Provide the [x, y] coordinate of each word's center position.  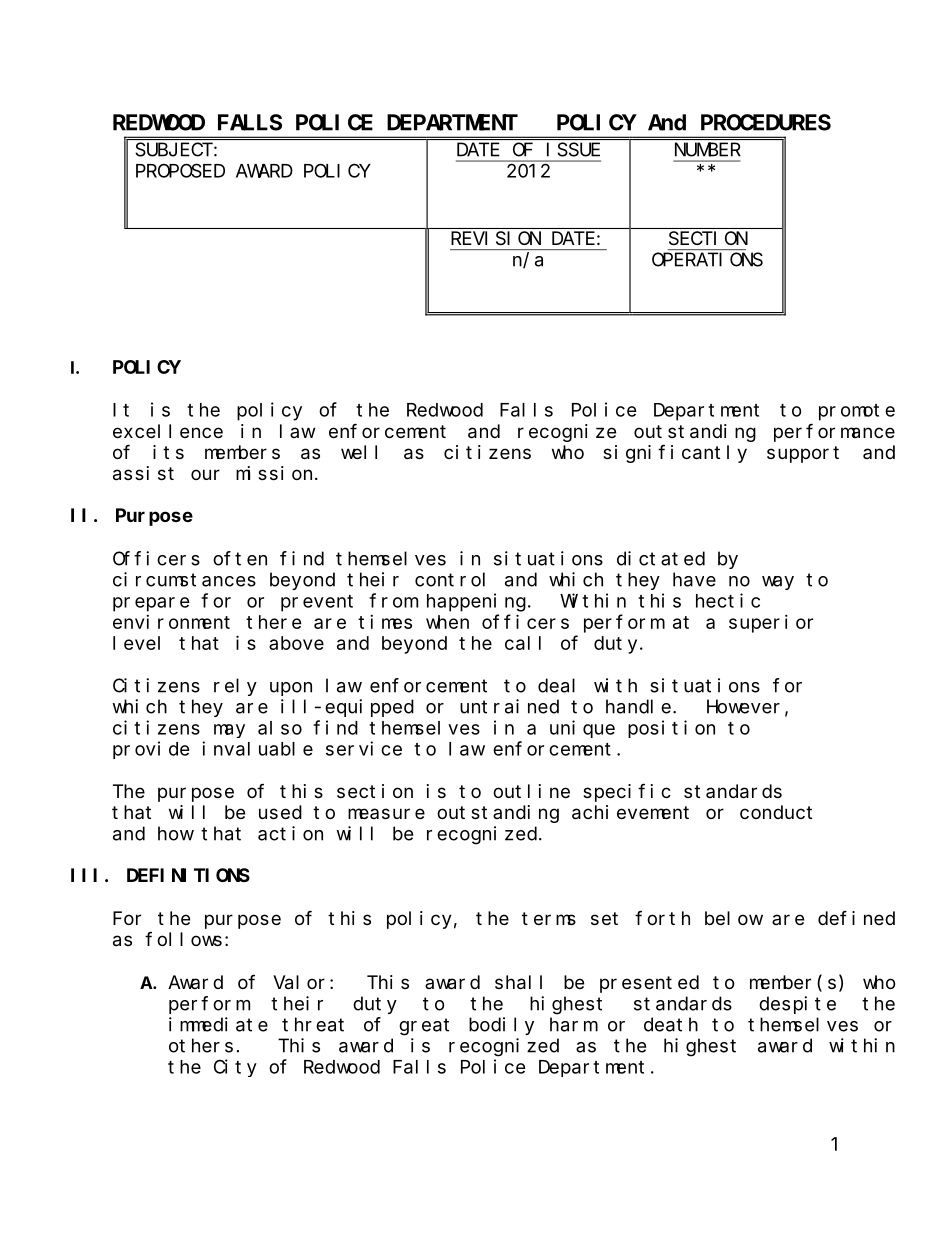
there [274, 622]
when [447, 622]
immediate [218, 1024]
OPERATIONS [707, 260]
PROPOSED [180, 171]
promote [857, 412]
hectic [728, 600]
